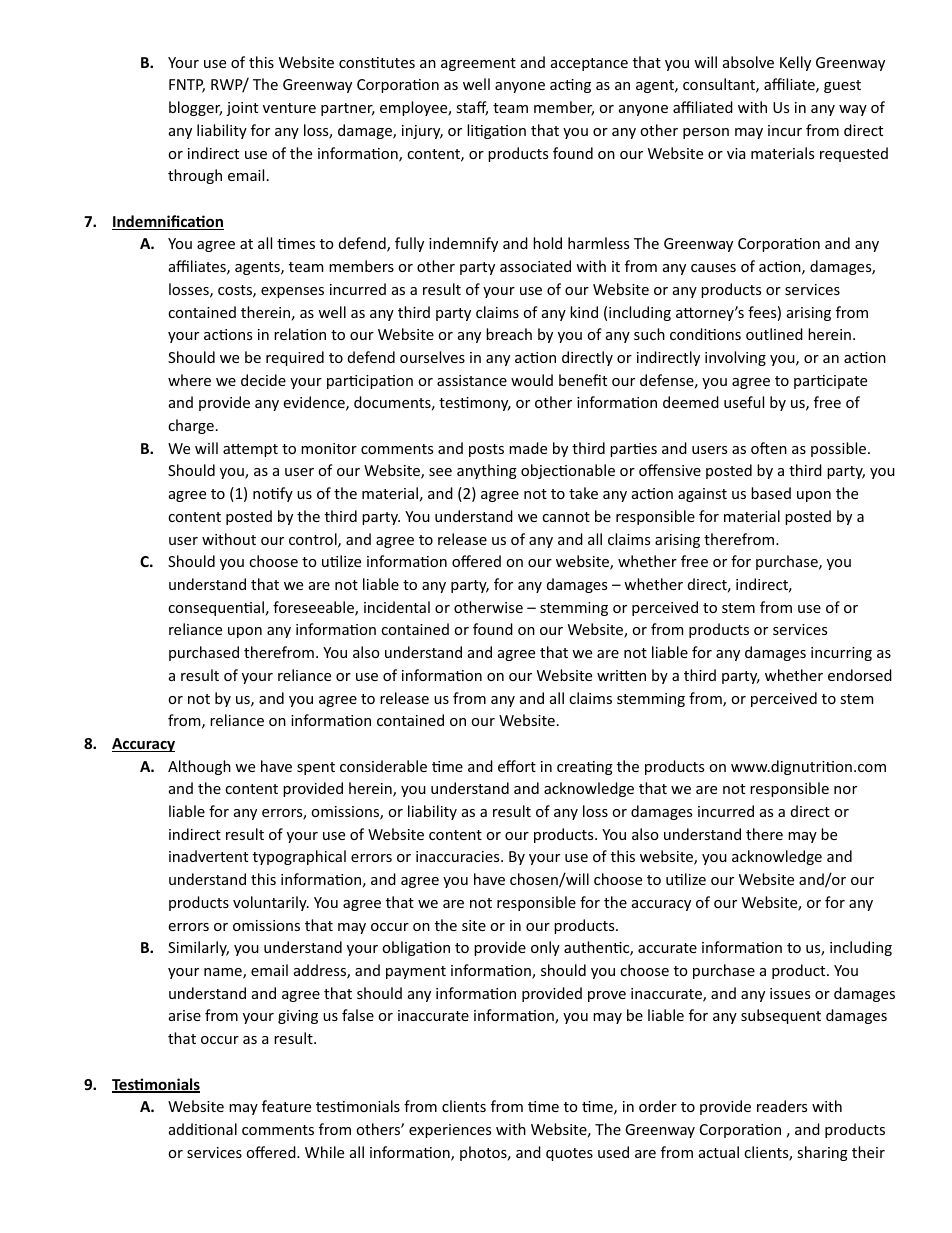  I want to click on acceptance, so click(589, 64).
